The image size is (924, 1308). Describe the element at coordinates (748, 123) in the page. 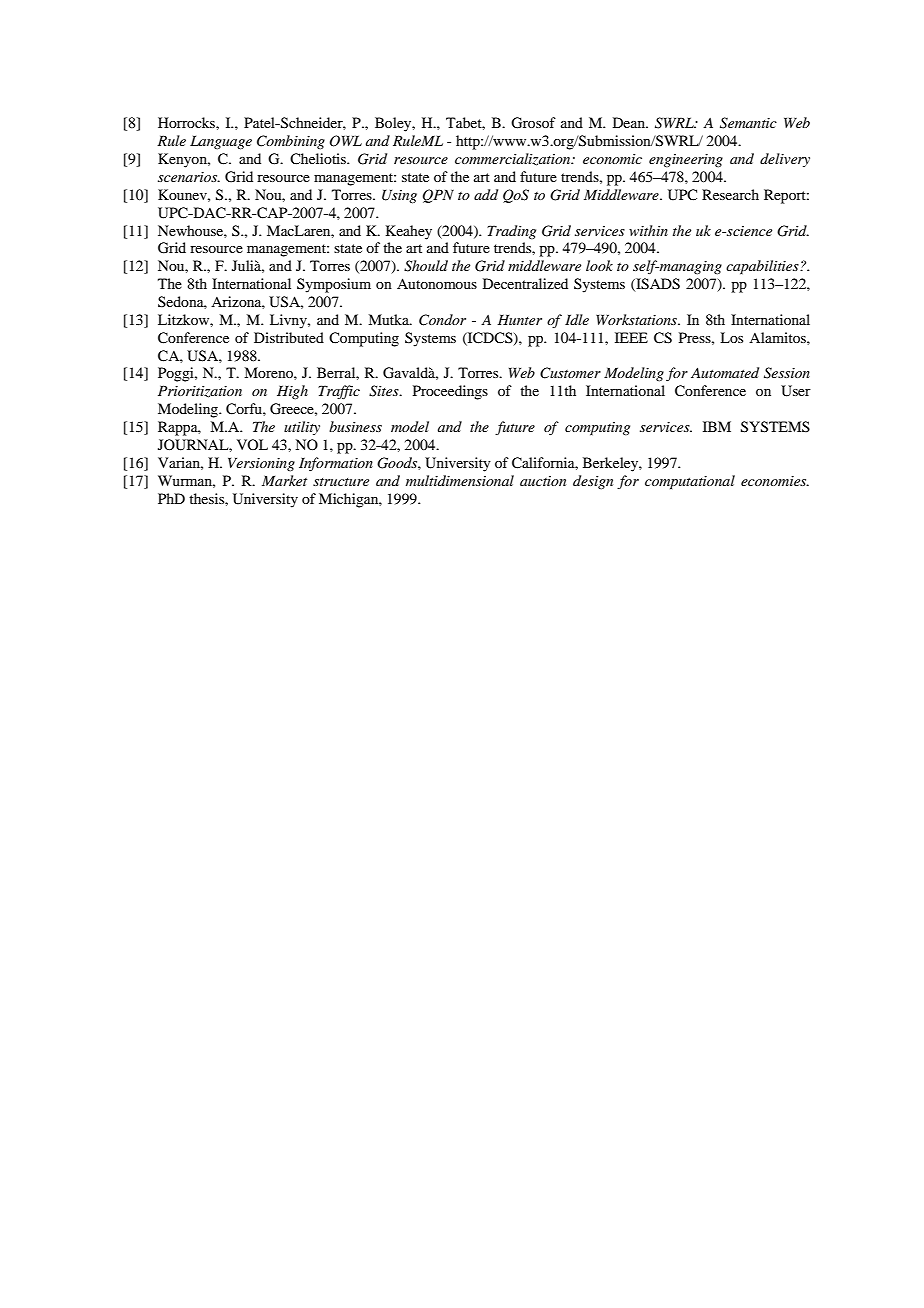

I see `Semantic` at that location.
